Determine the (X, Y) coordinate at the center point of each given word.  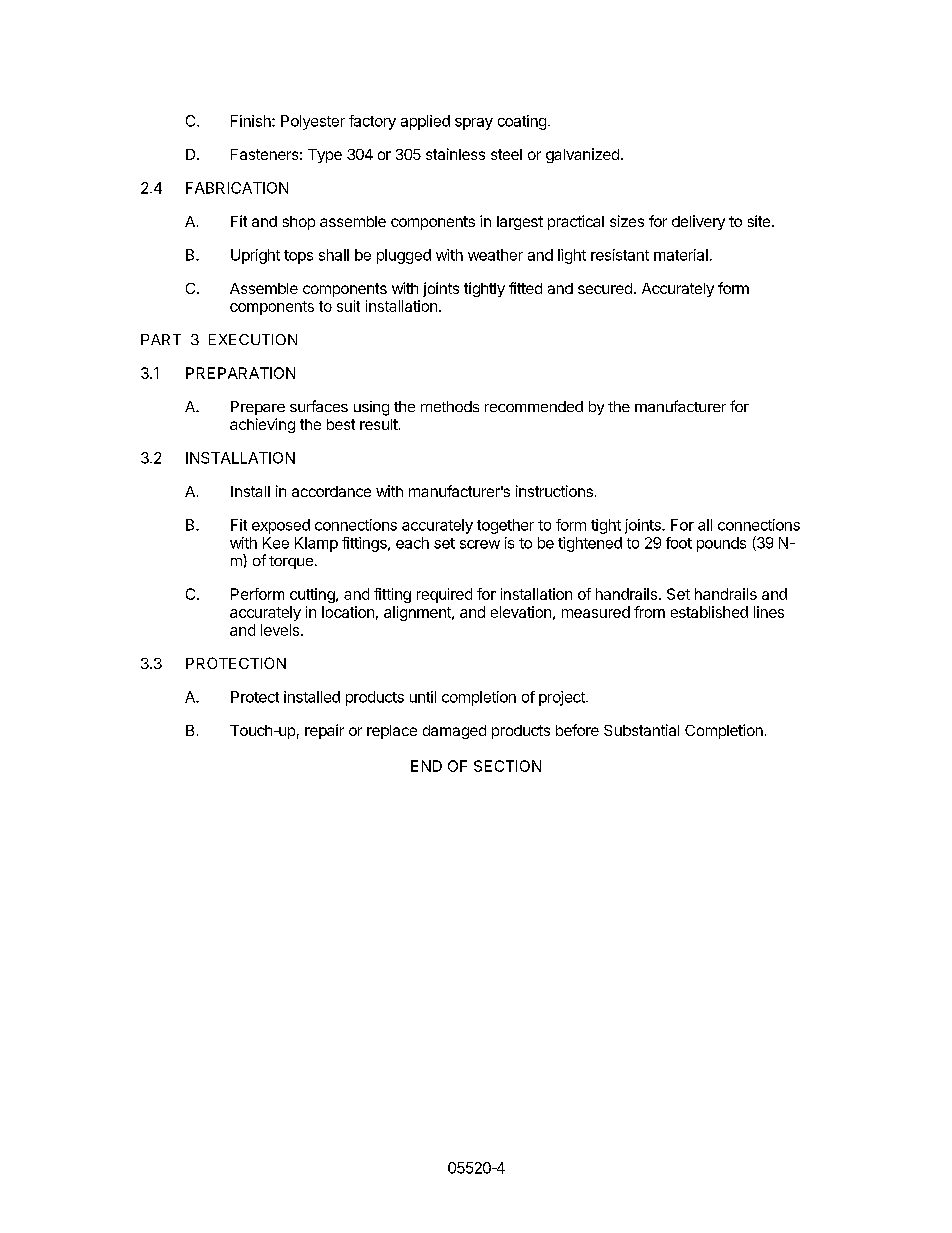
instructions (554, 491)
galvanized (582, 155)
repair (324, 731)
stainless (455, 154)
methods (450, 406)
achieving (262, 425)
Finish (252, 121)
